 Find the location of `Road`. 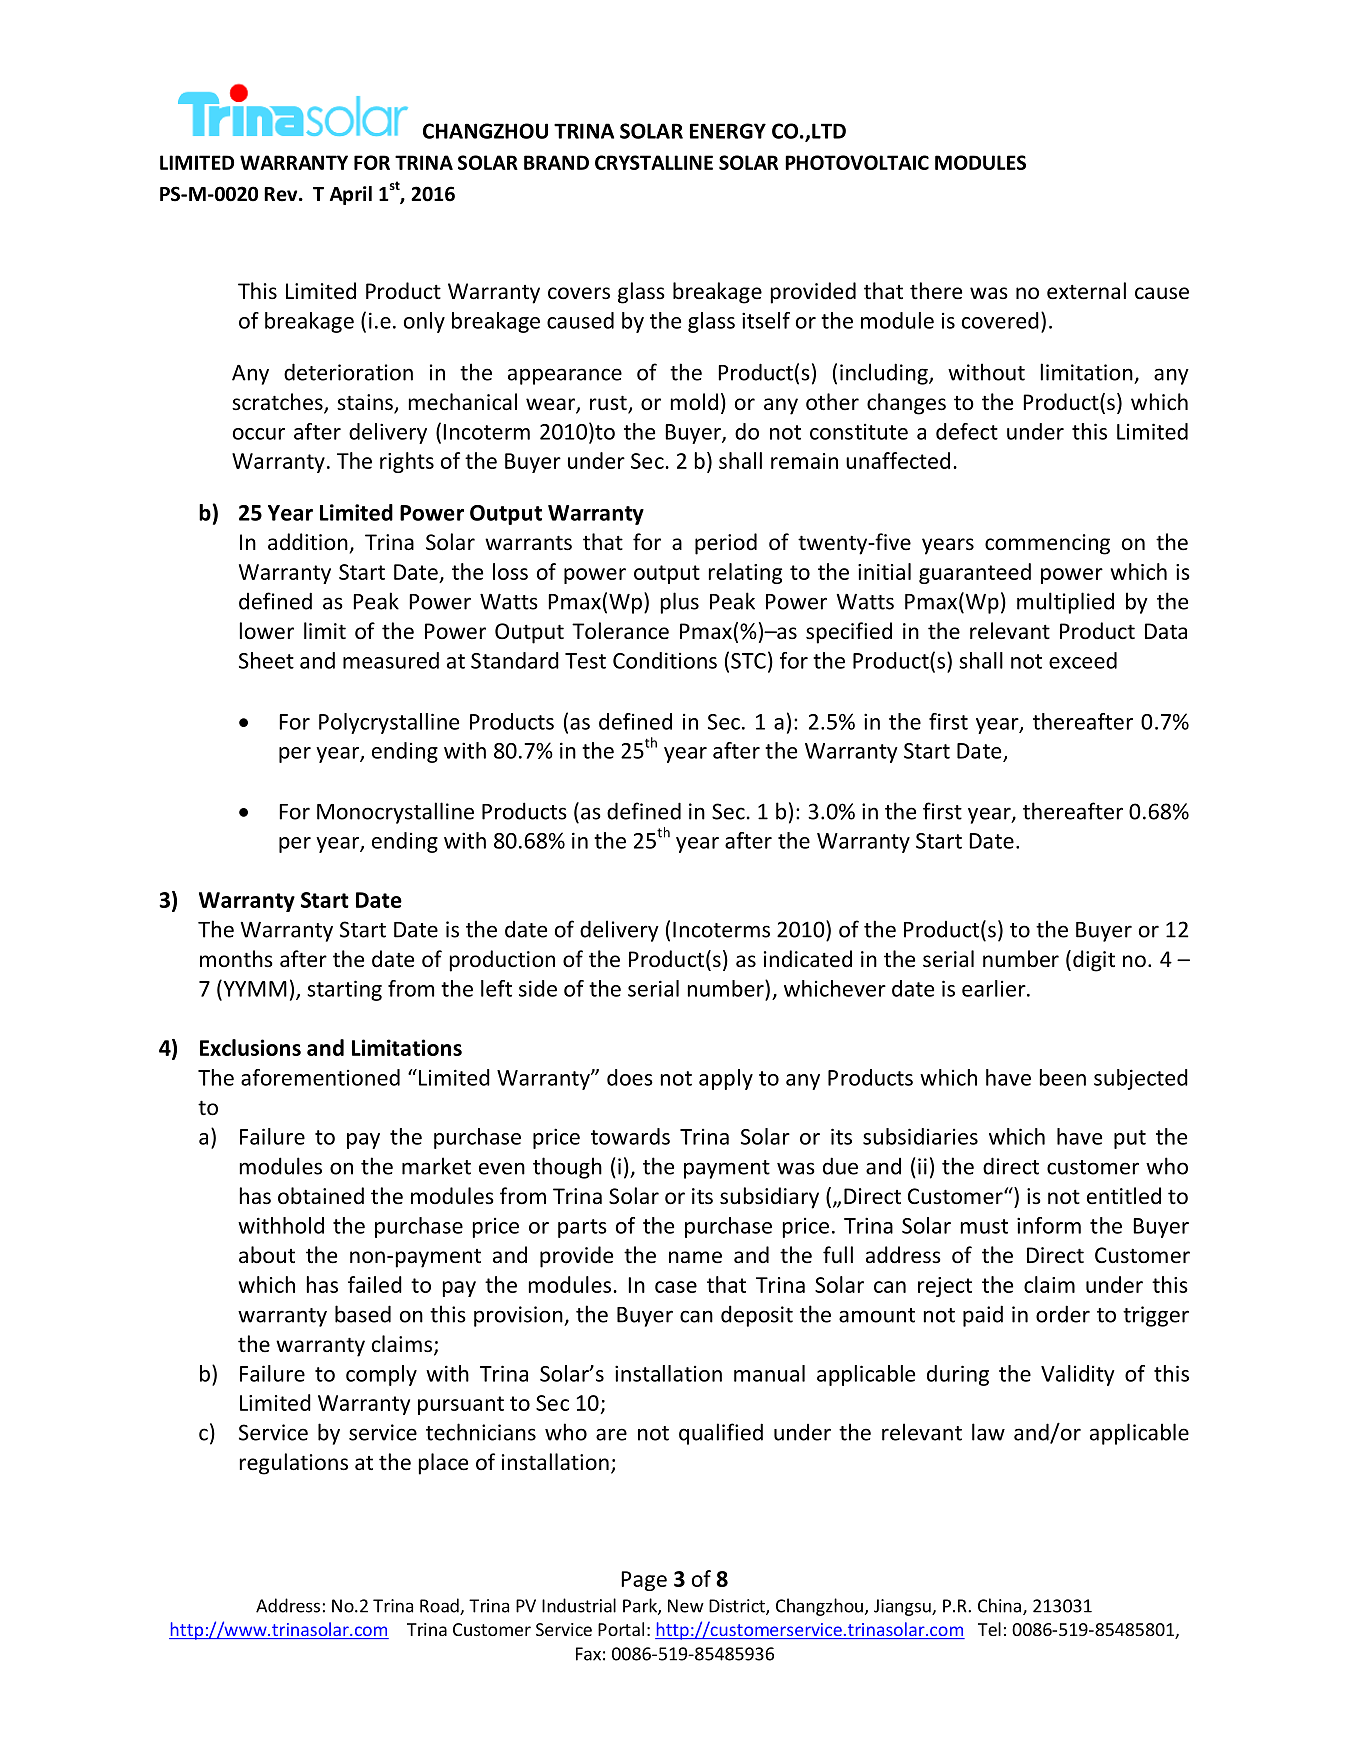

Road is located at coordinates (440, 1606).
